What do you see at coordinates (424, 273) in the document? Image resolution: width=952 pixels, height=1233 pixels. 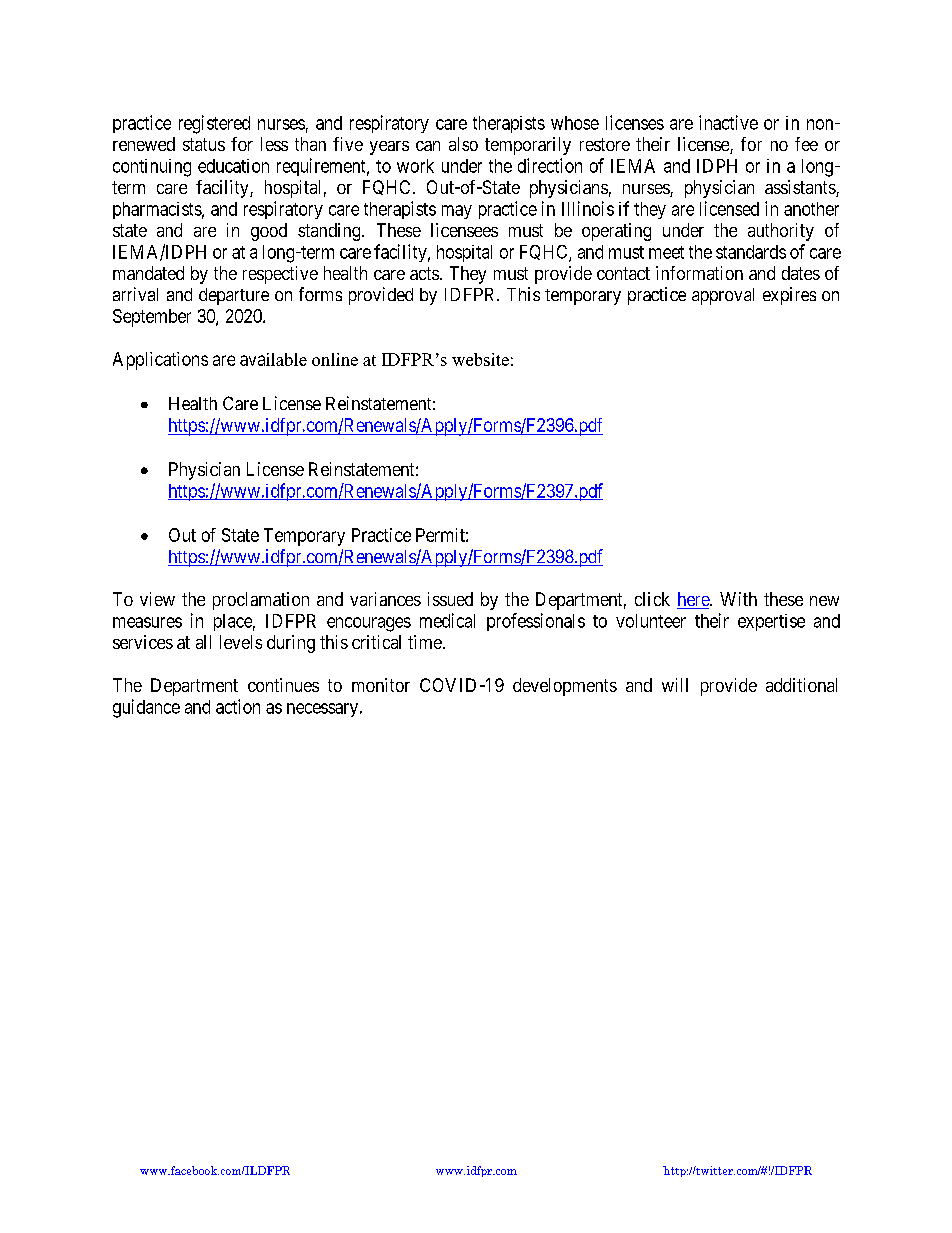 I see `acts` at bounding box center [424, 273].
